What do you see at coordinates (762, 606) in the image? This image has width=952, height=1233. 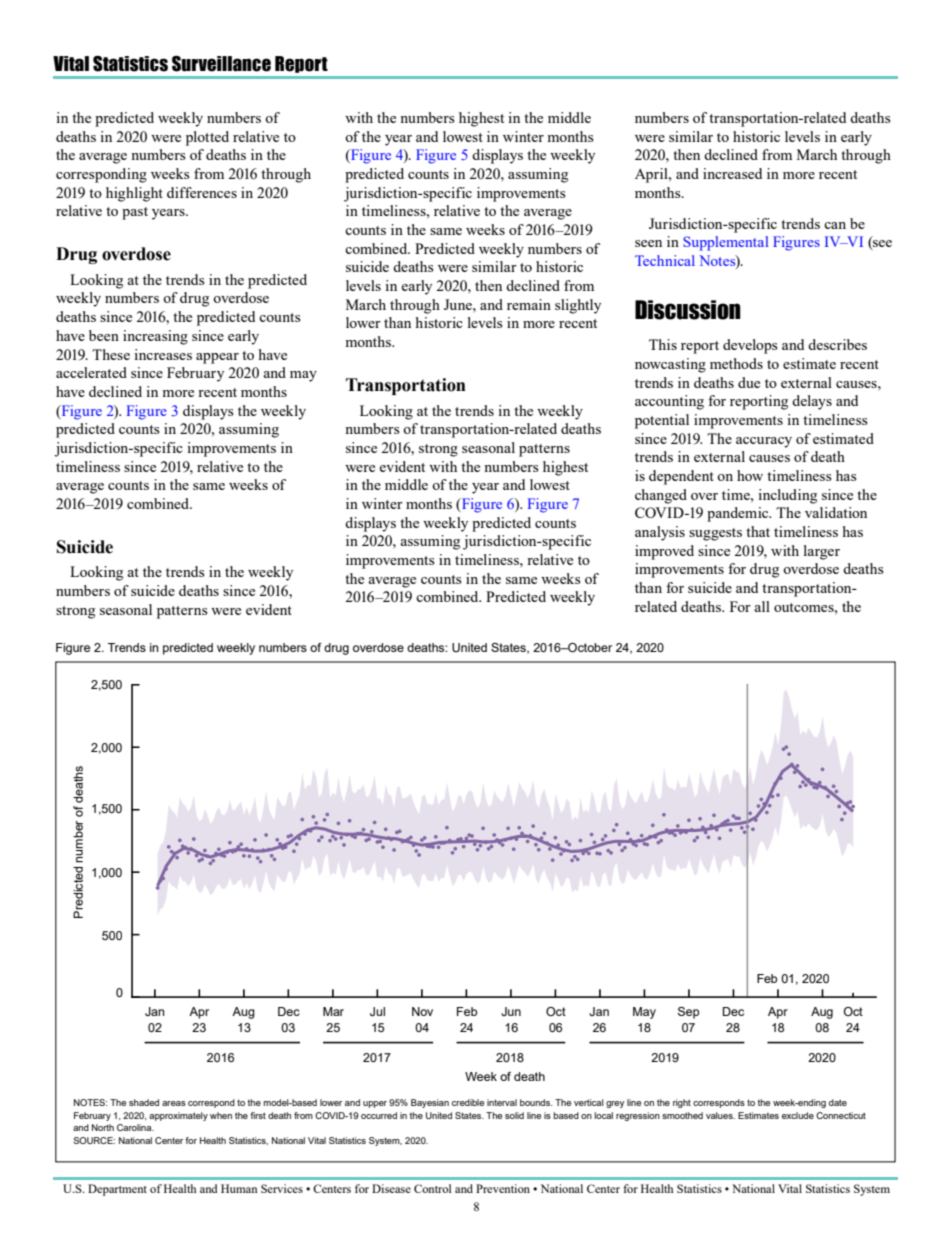 I see `all` at bounding box center [762, 606].
